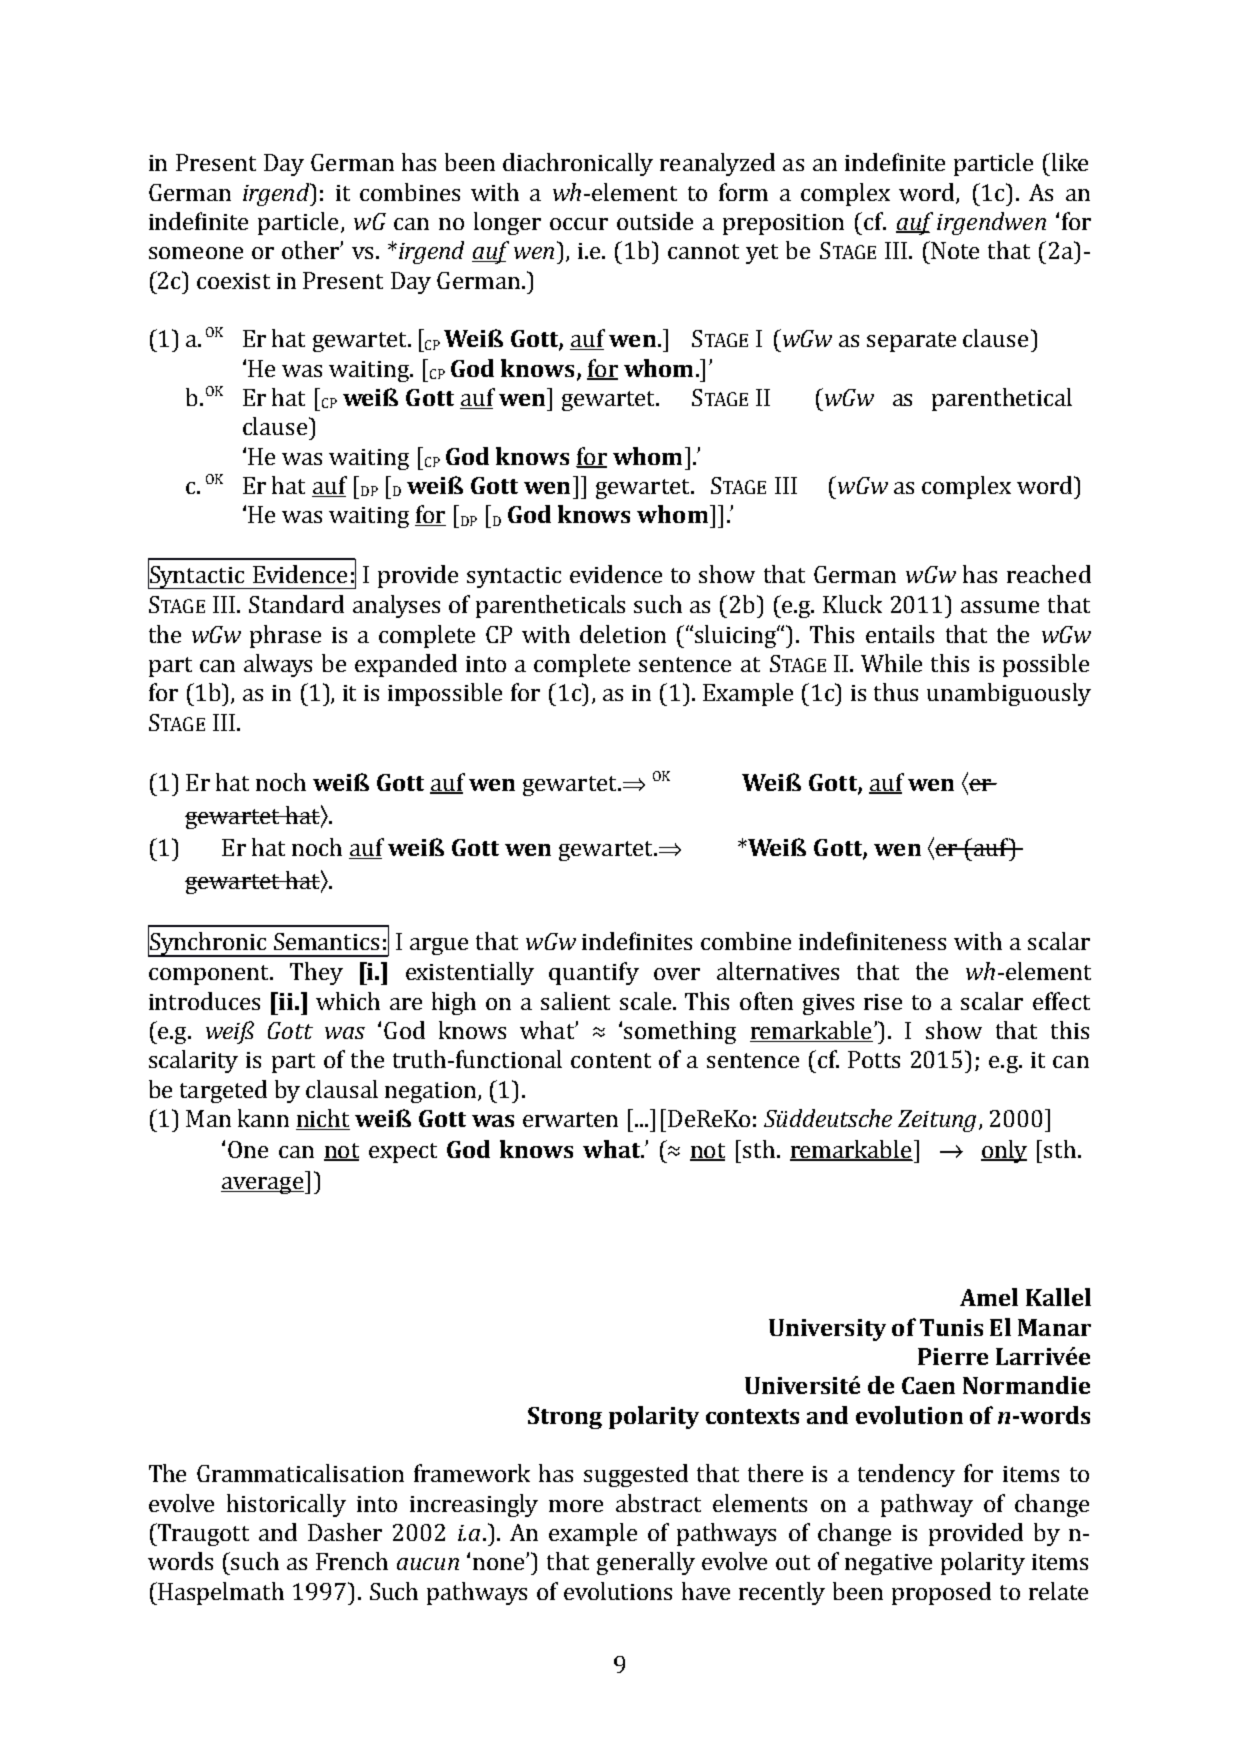 Image resolution: width=1238 pixels, height=1752 pixels. What do you see at coordinates (655, 221) in the image?
I see `outside` at bounding box center [655, 221].
